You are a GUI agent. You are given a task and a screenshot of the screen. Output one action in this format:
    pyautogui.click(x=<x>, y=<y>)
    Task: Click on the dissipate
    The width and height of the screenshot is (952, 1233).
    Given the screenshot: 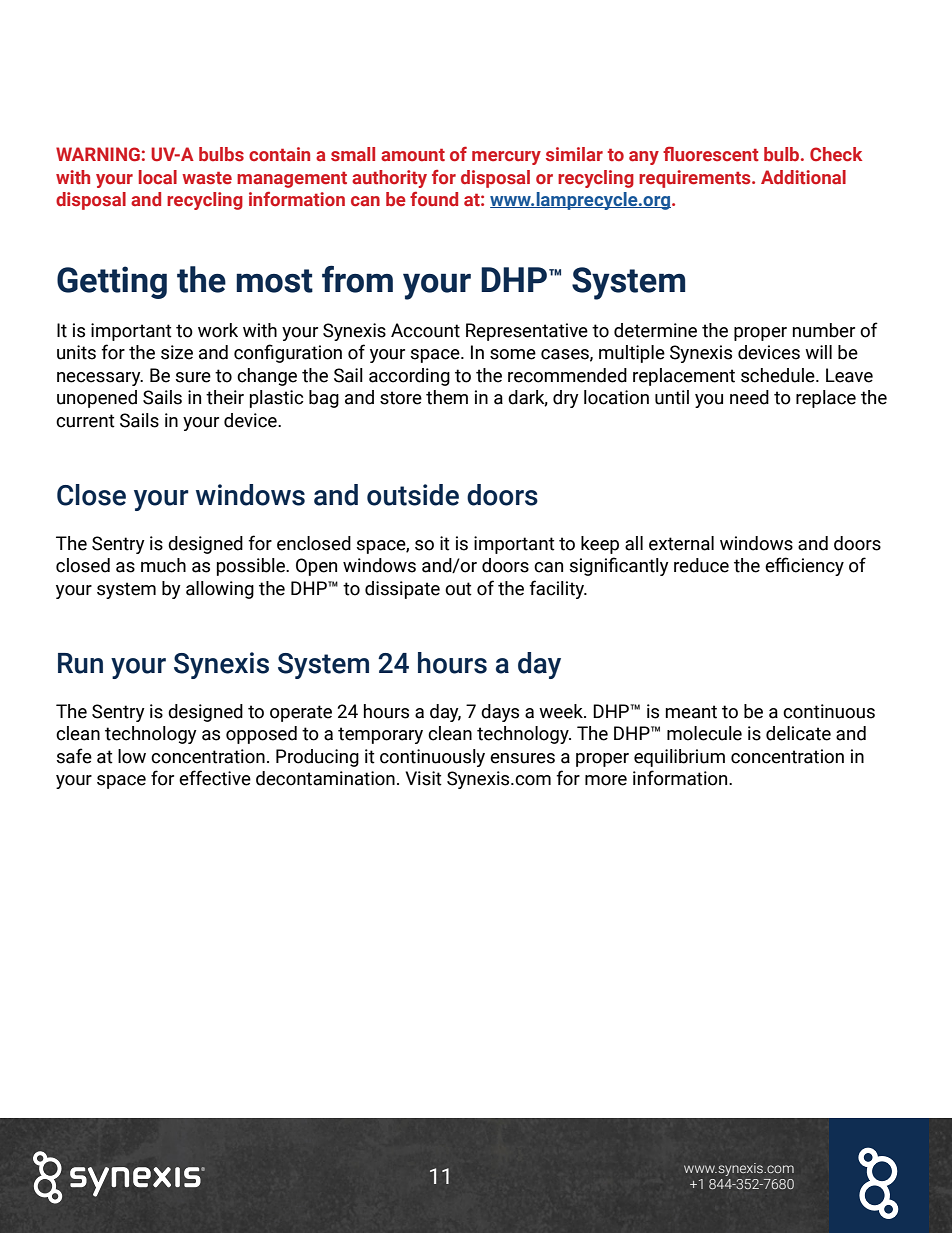 What is the action you would take?
    pyautogui.click(x=402, y=590)
